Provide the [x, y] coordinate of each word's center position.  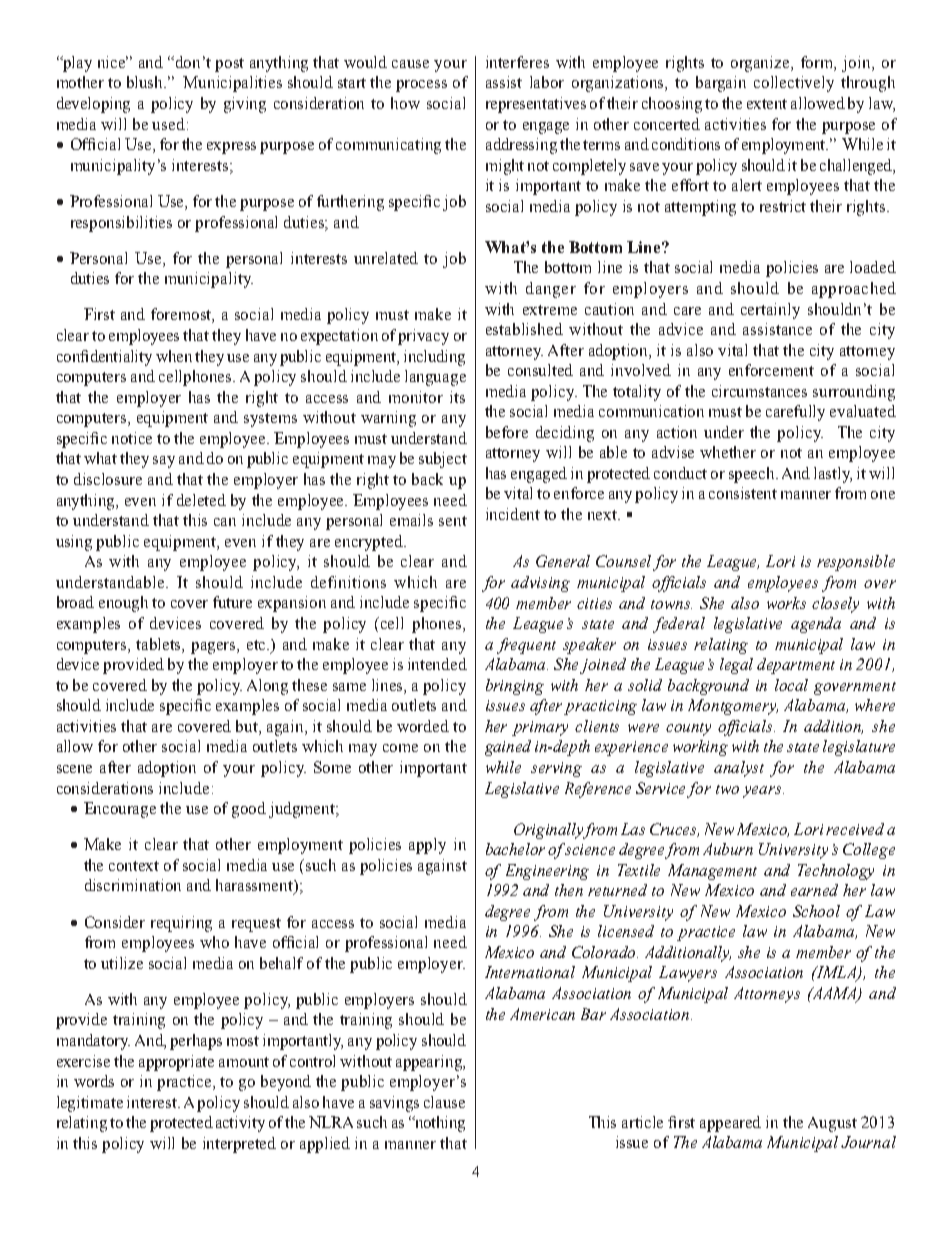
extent [767, 104]
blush [146, 82]
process [421, 86]
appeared [730, 1124]
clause [444, 1102]
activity [240, 1124]
